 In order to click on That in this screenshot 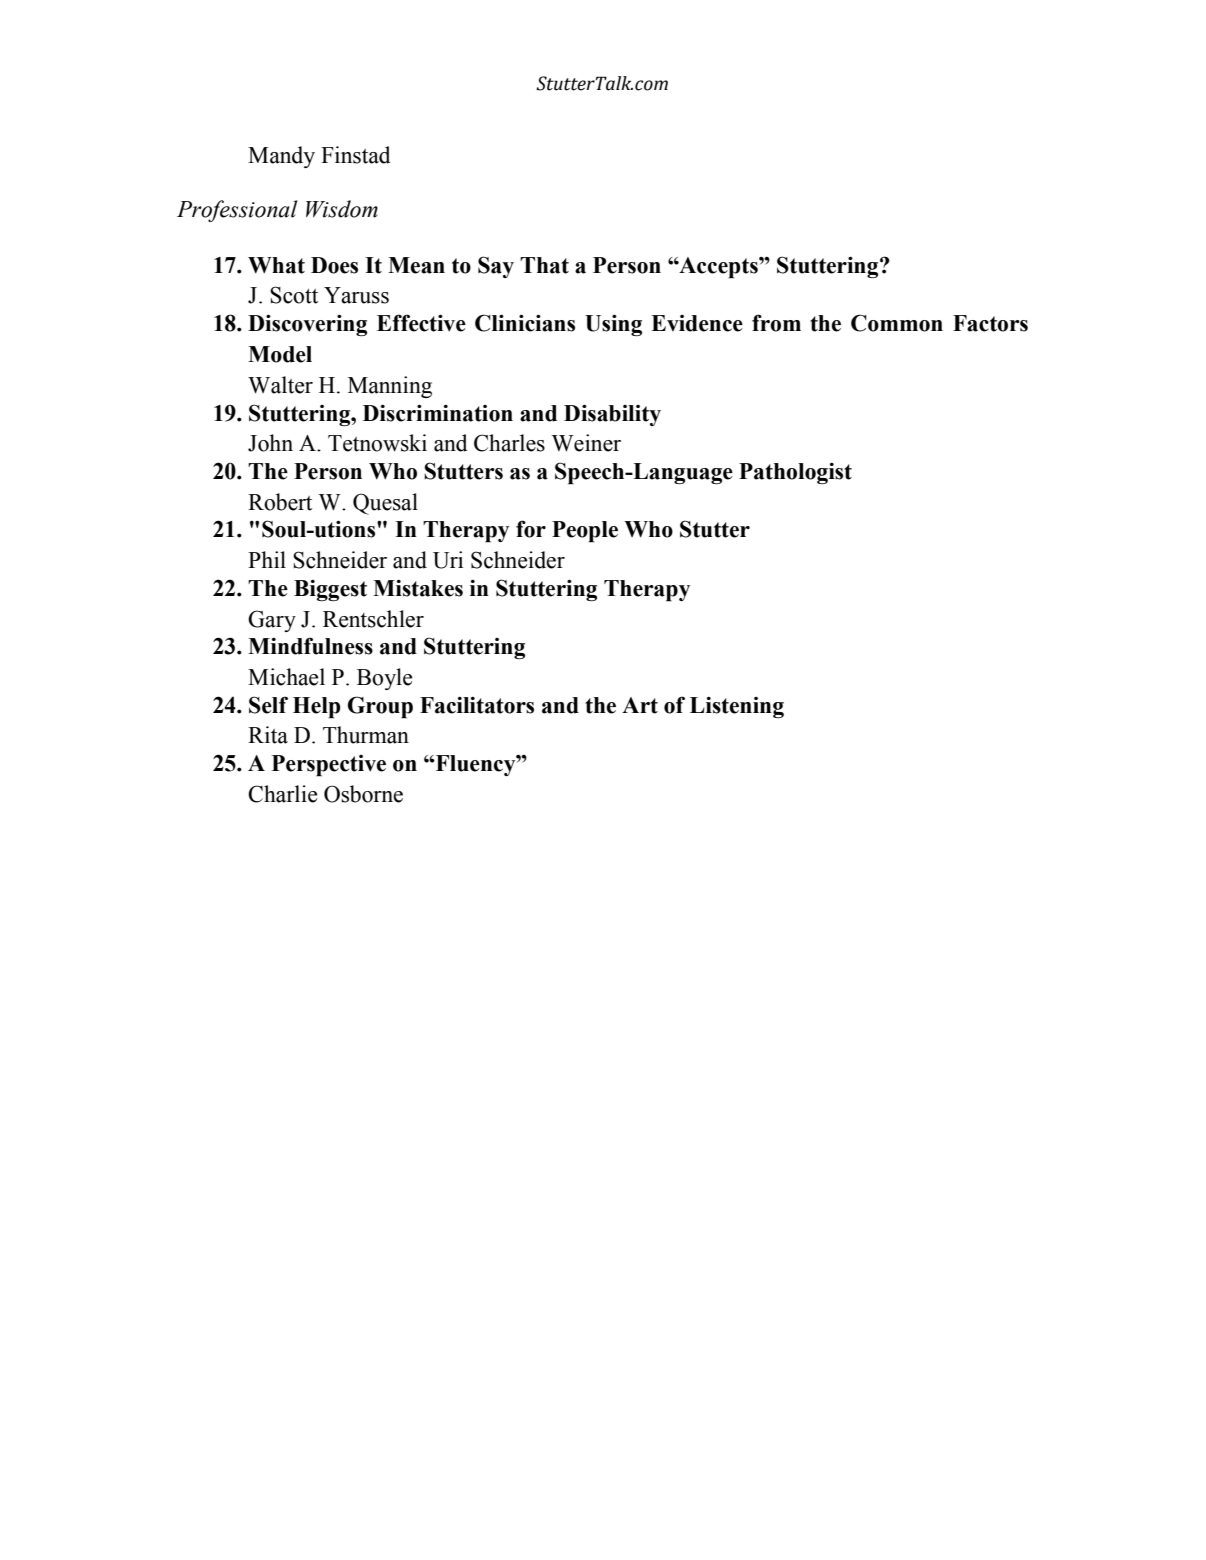, I will do `click(544, 265)`.
